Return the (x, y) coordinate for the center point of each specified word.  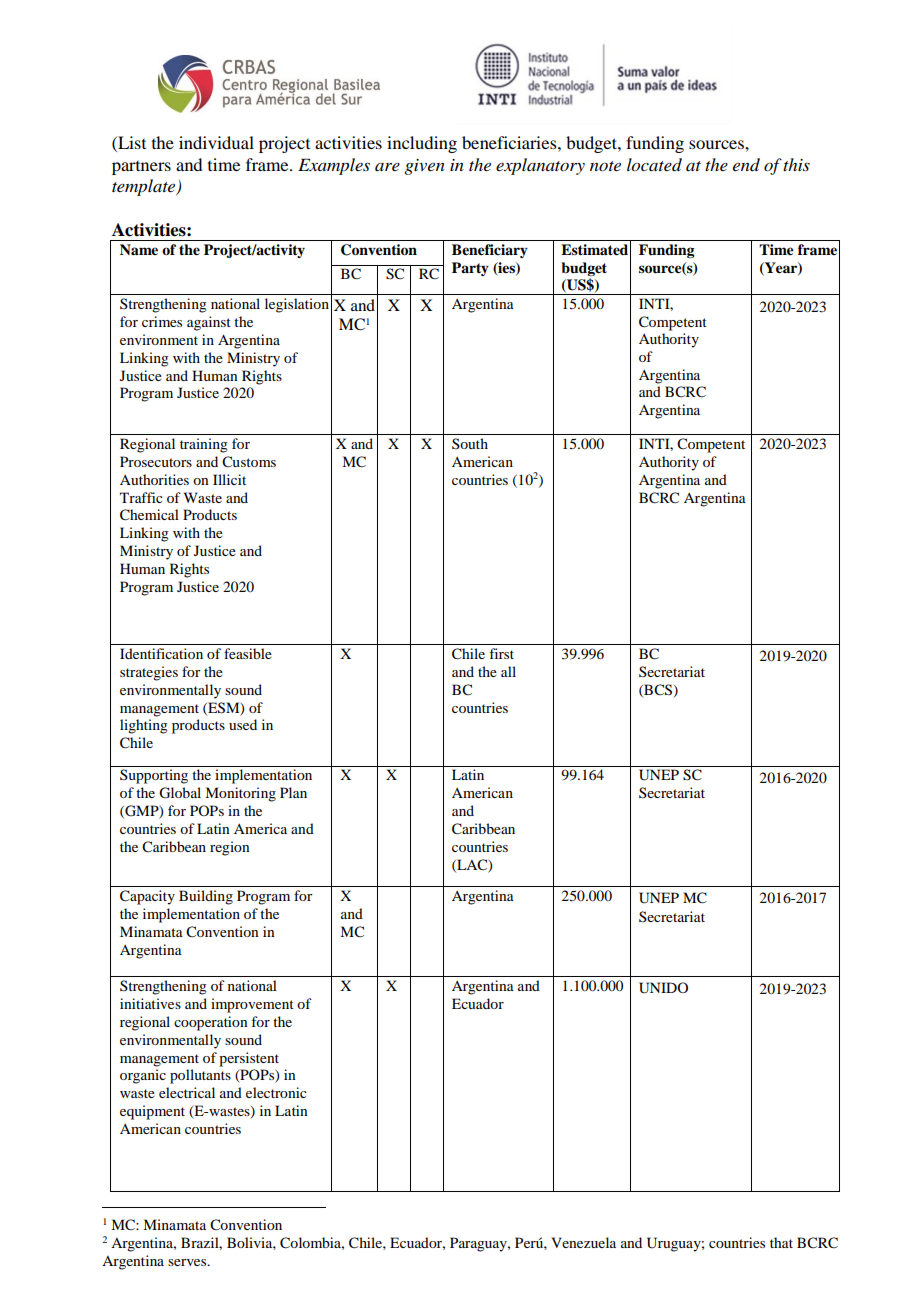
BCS (658, 690)
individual (216, 142)
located (654, 165)
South (470, 443)
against (209, 323)
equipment (152, 1112)
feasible (248, 653)
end (746, 165)
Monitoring (240, 794)
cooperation (211, 1023)
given (424, 167)
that (781, 1242)
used (243, 724)
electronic (276, 1092)
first (501, 653)
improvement (252, 1005)
